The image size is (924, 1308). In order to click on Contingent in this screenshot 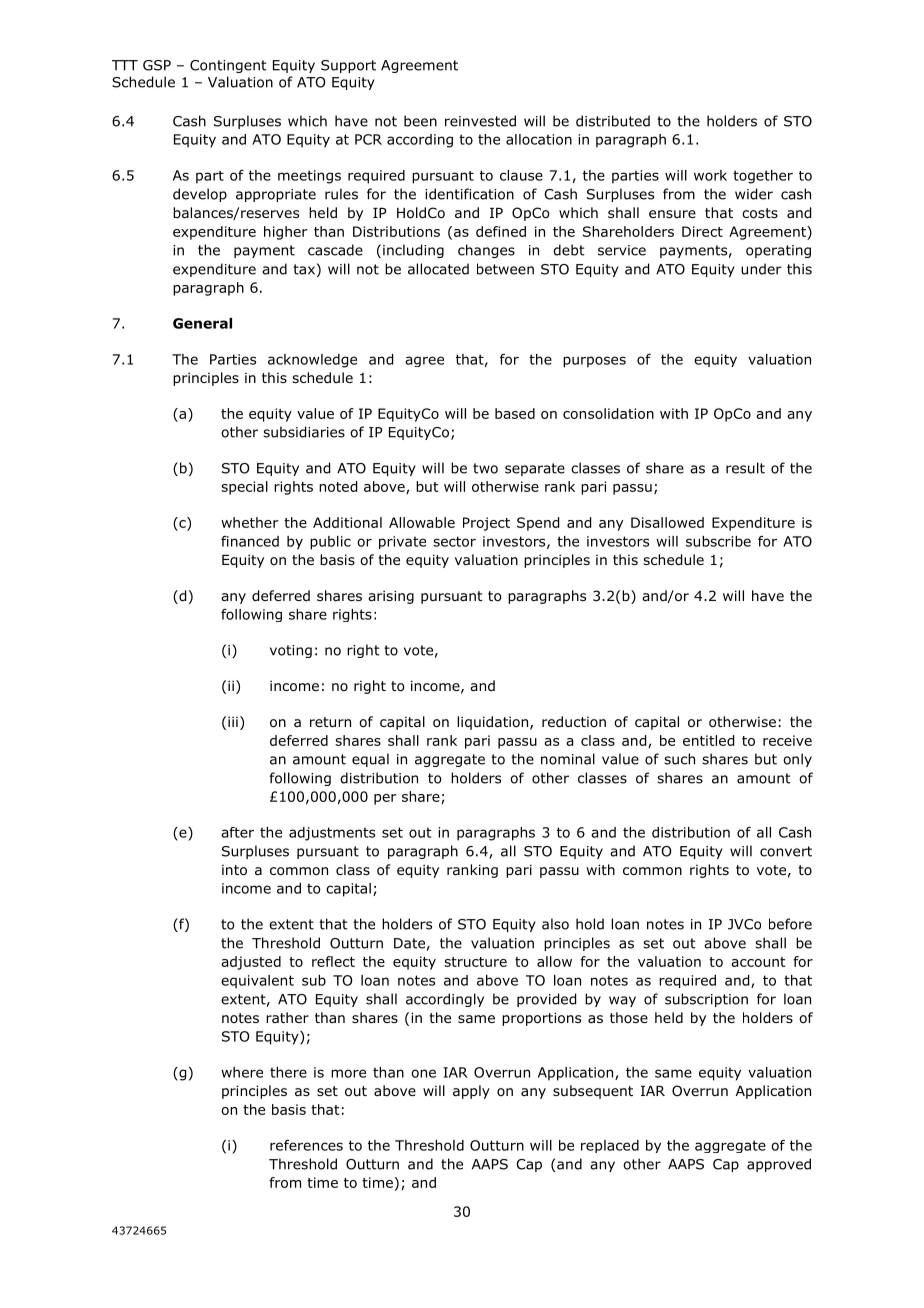, I will do `click(228, 66)`.
